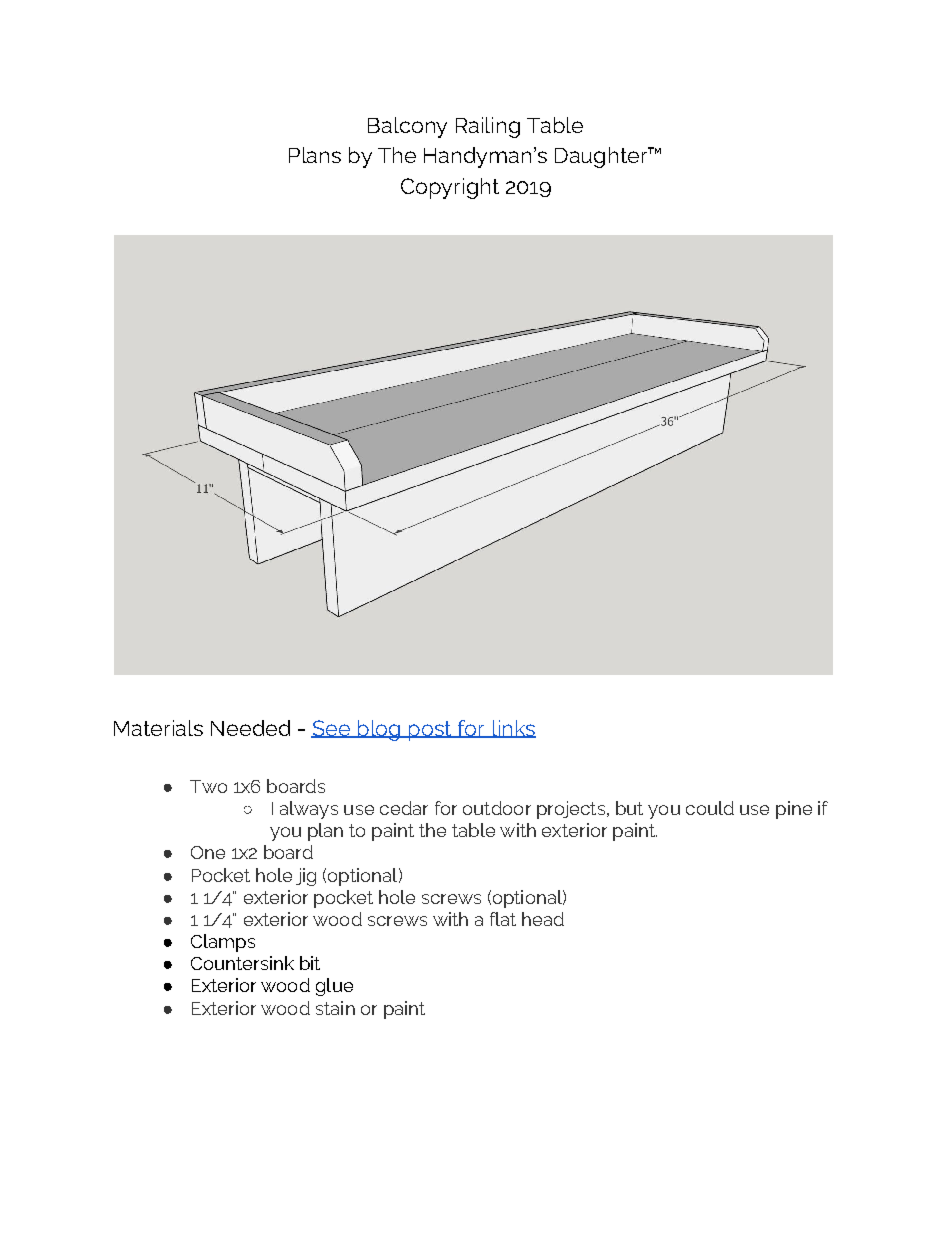 This screenshot has height=1233, width=952. I want to click on links, so click(513, 729).
